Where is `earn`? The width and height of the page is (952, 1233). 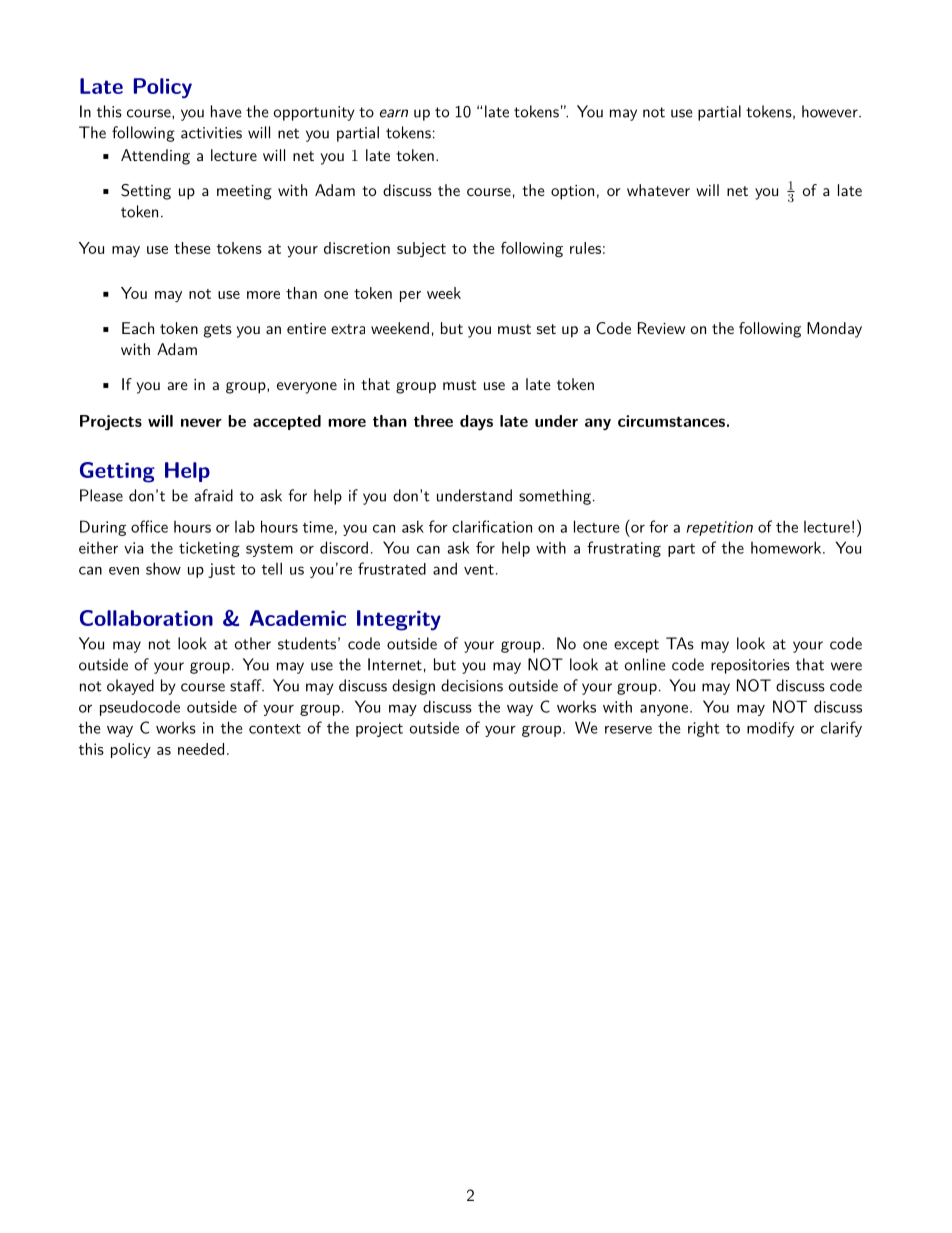 earn is located at coordinates (394, 113).
